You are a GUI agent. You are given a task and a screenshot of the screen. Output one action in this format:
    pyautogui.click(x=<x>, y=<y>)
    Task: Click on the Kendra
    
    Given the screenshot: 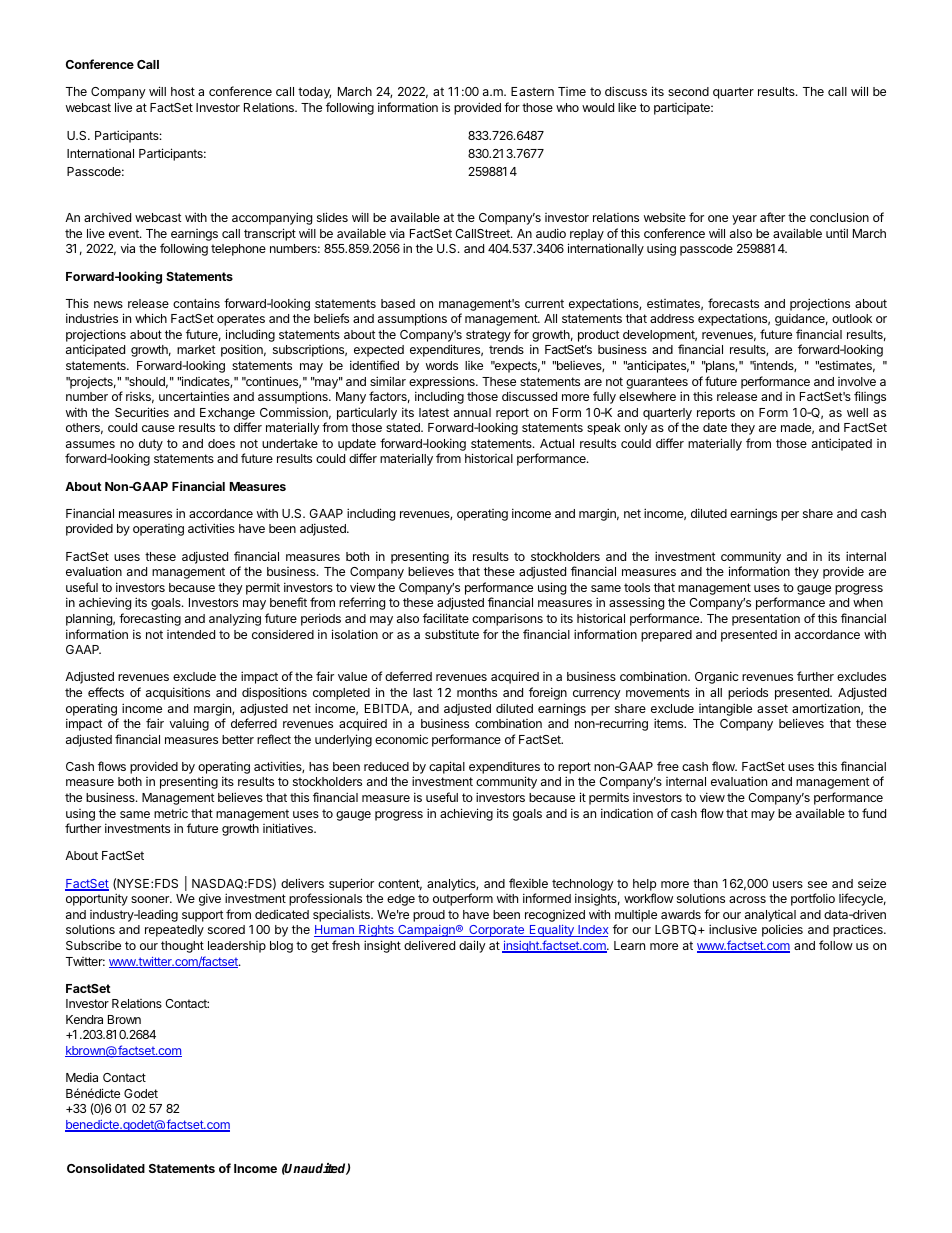 What is the action you would take?
    pyautogui.click(x=84, y=1019)
